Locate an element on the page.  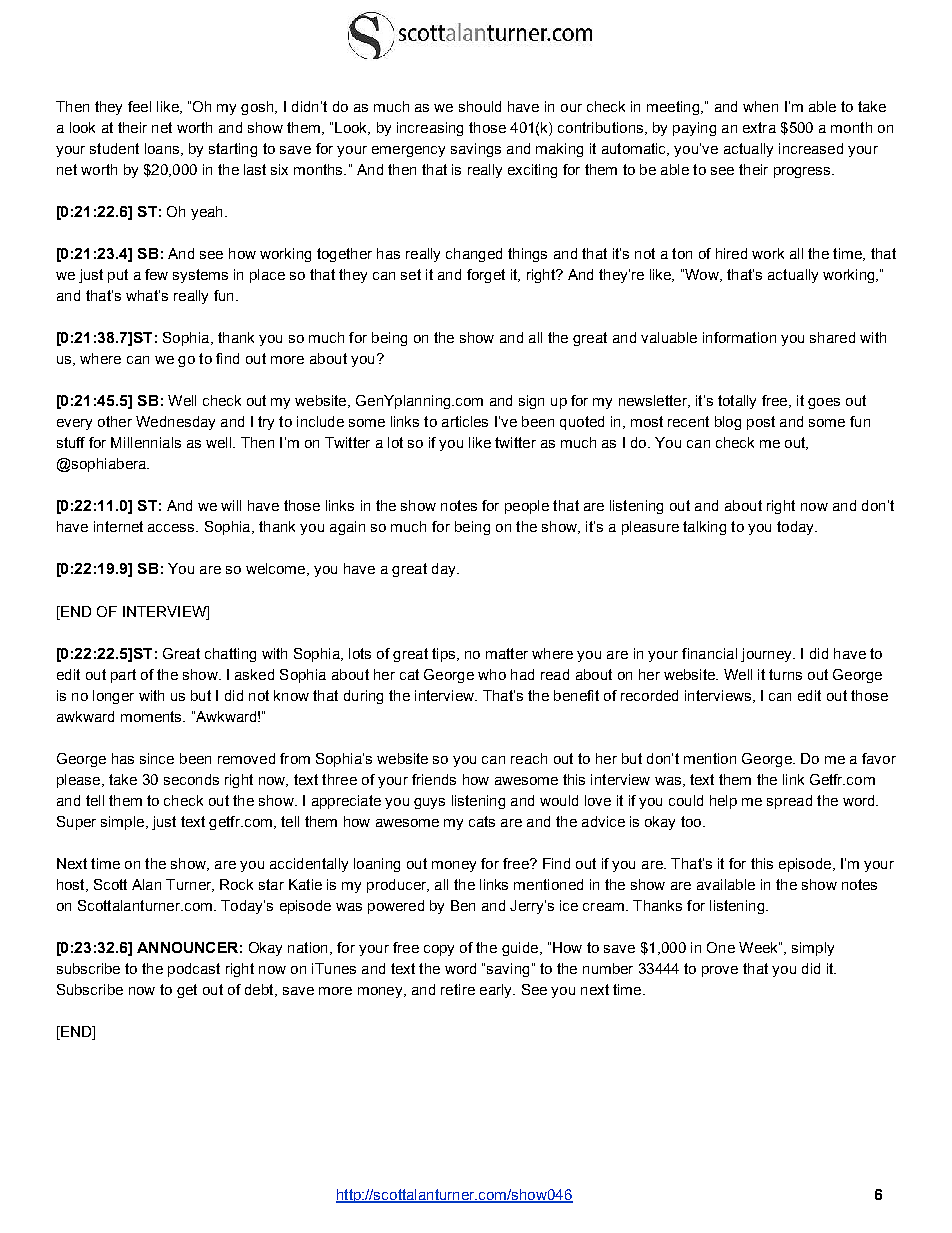
increasing is located at coordinates (430, 129).
